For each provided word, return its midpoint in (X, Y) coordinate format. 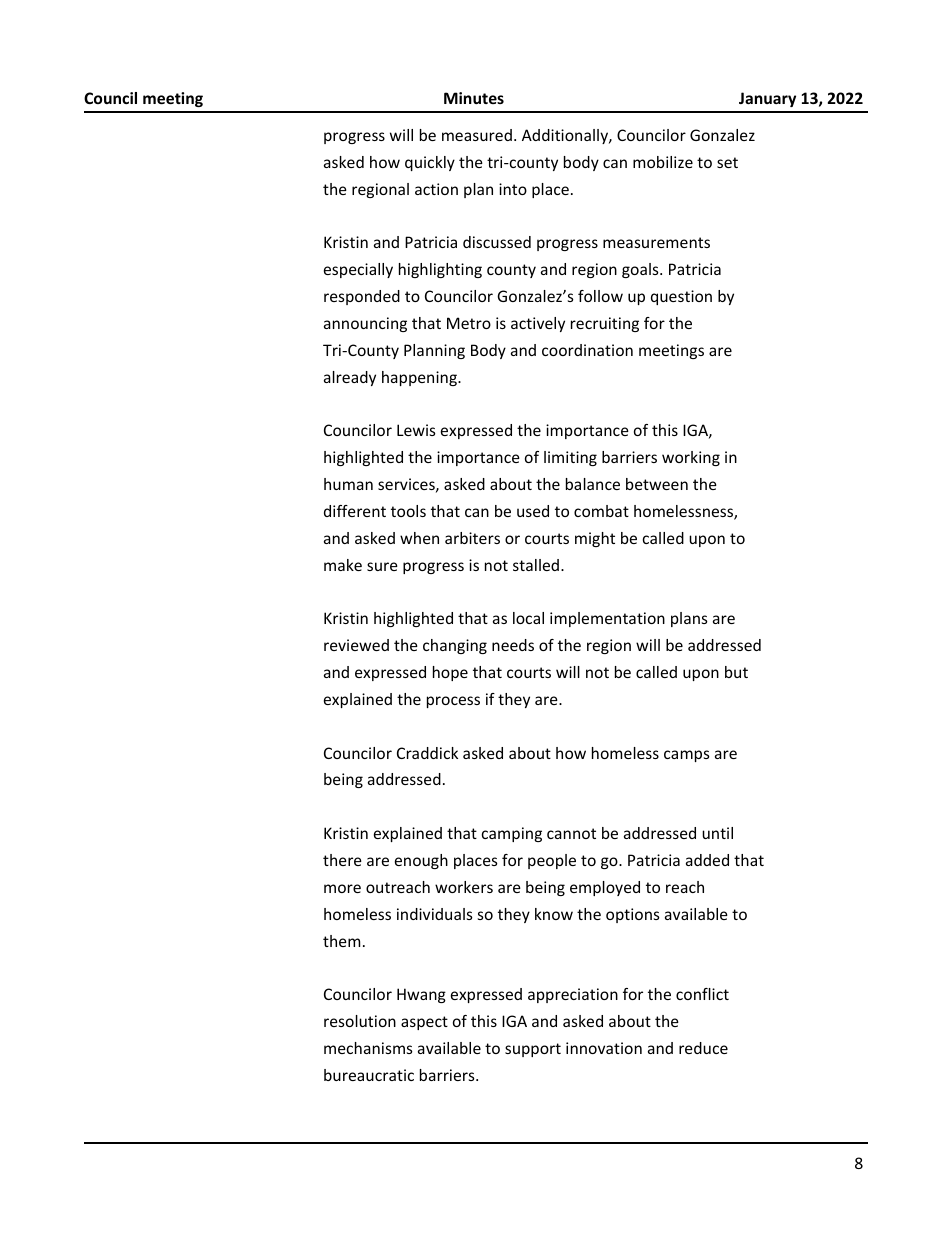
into (513, 189)
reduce (703, 1048)
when (419, 538)
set (727, 162)
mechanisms (368, 1048)
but (736, 672)
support (533, 1050)
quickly (430, 163)
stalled (537, 565)
